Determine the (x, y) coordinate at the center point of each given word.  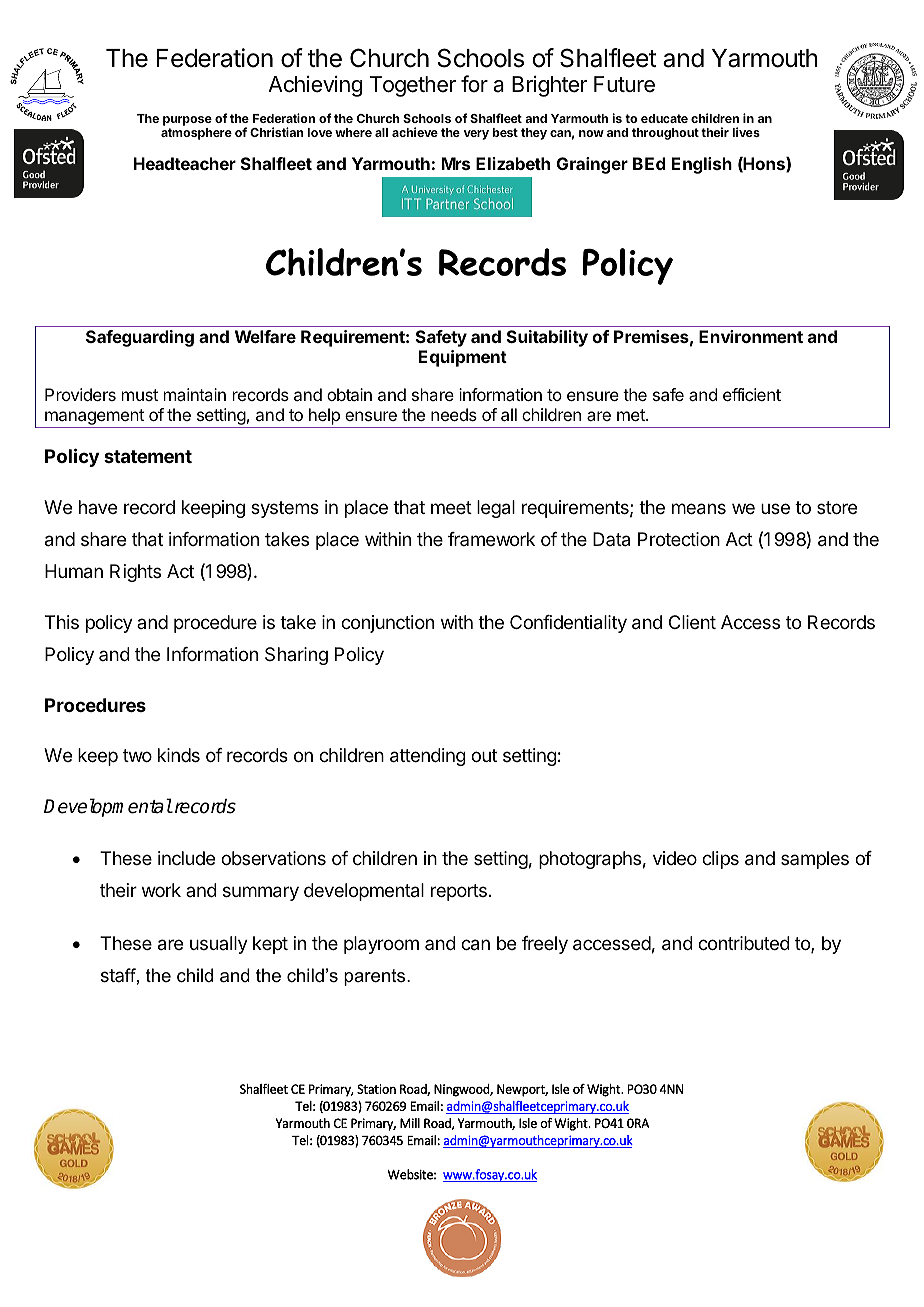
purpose (187, 122)
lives (746, 132)
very (476, 135)
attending (428, 757)
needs (454, 414)
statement (148, 456)
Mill (410, 1123)
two (137, 755)
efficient (752, 394)
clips (720, 860)
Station (376, 1089)
